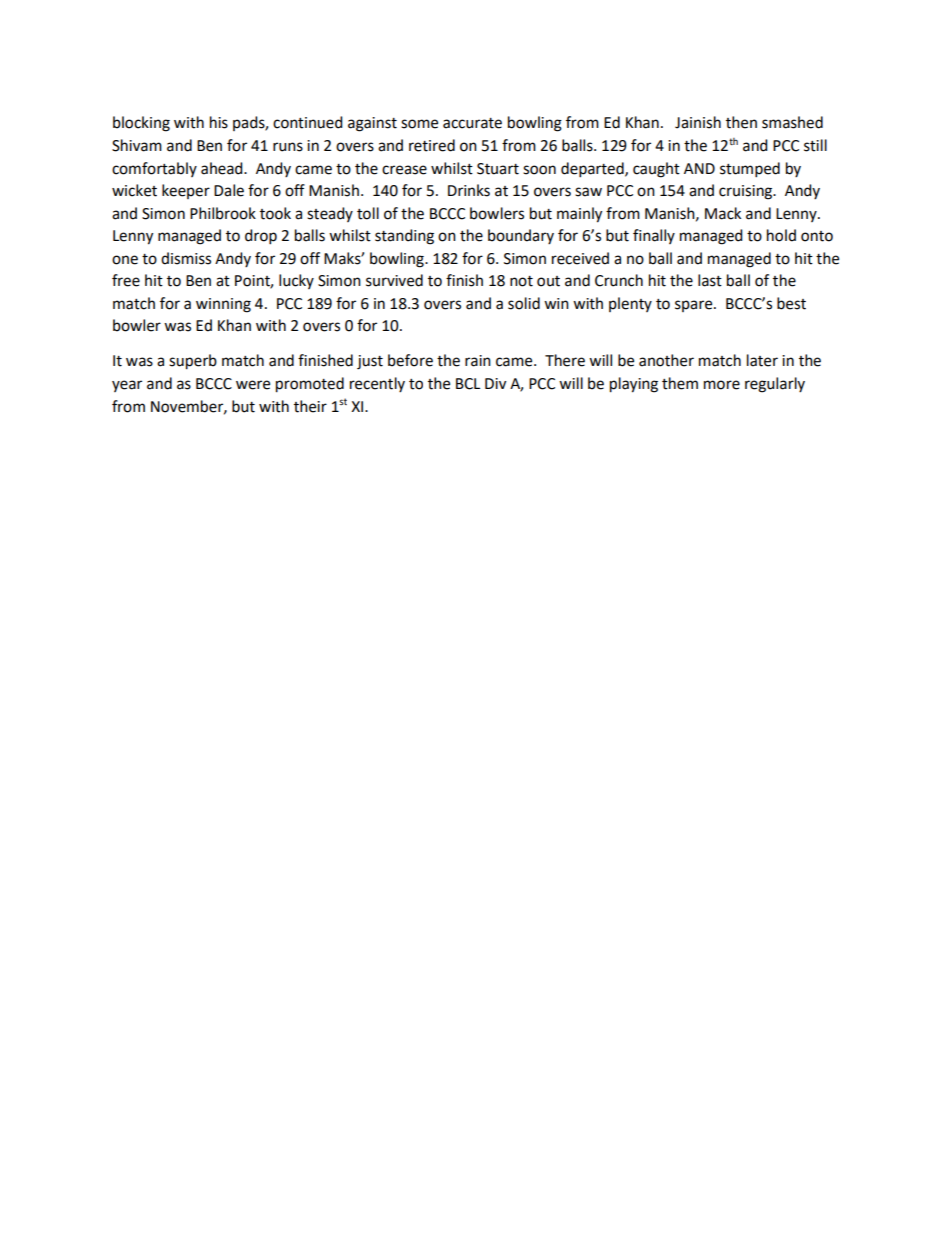 This document has height=1233, width=952. Describe the element at coordinates (524, 303) in the document. I see `solid` at that location.
